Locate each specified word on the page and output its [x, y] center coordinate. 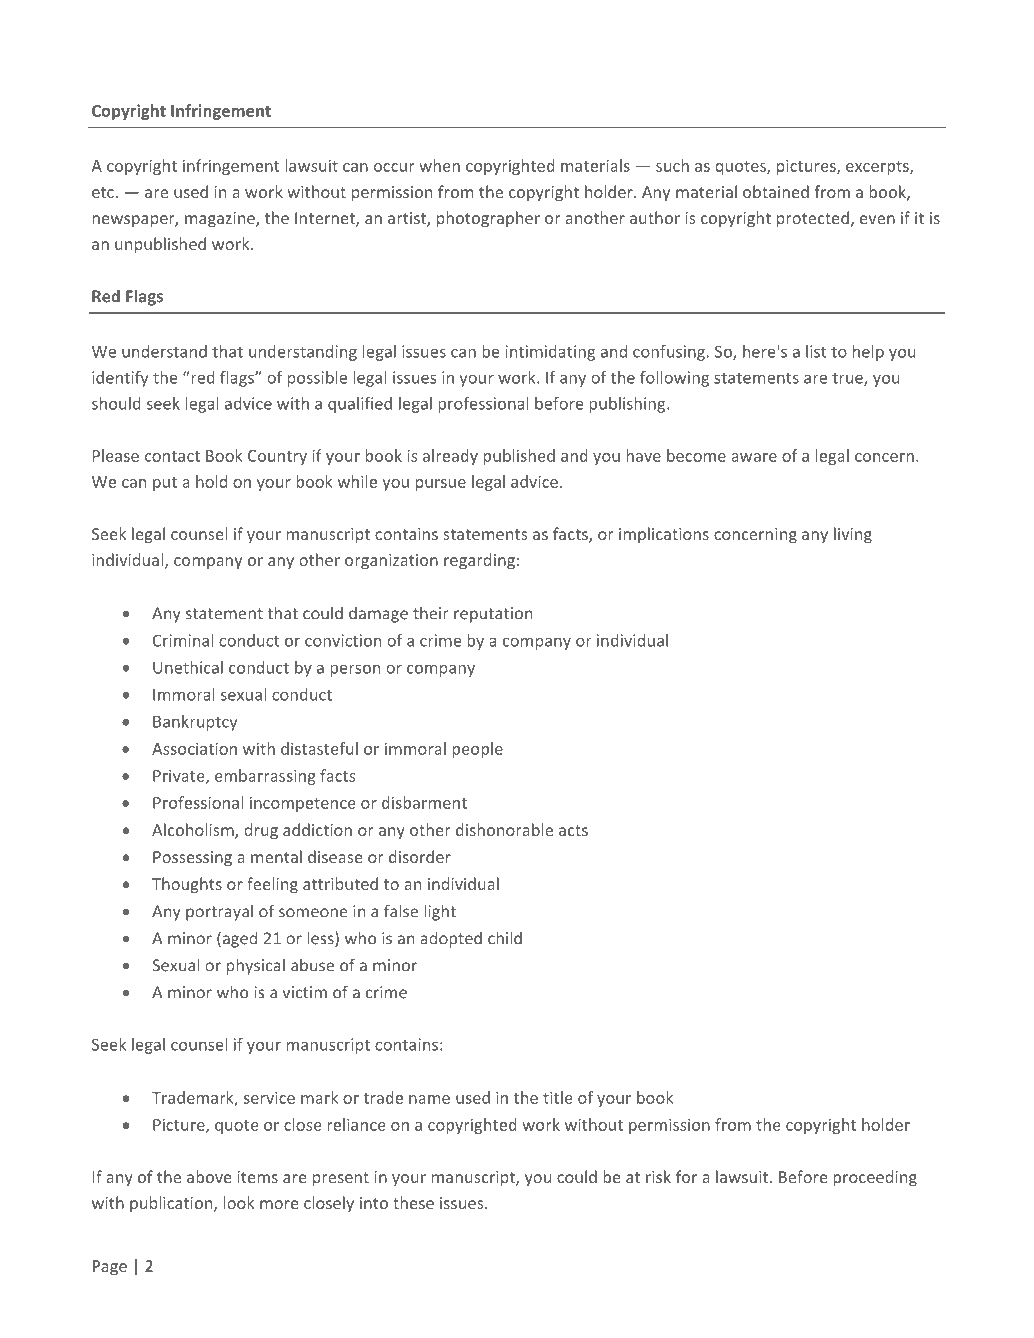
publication [172, 1204]
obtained [776, 191]
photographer [488, 219]
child [505, 938]
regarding [479, 561]
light [440, 912]
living [853, 535]
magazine [221, 220]
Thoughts [187, 885]
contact [172, 456]
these [413, 1202]
